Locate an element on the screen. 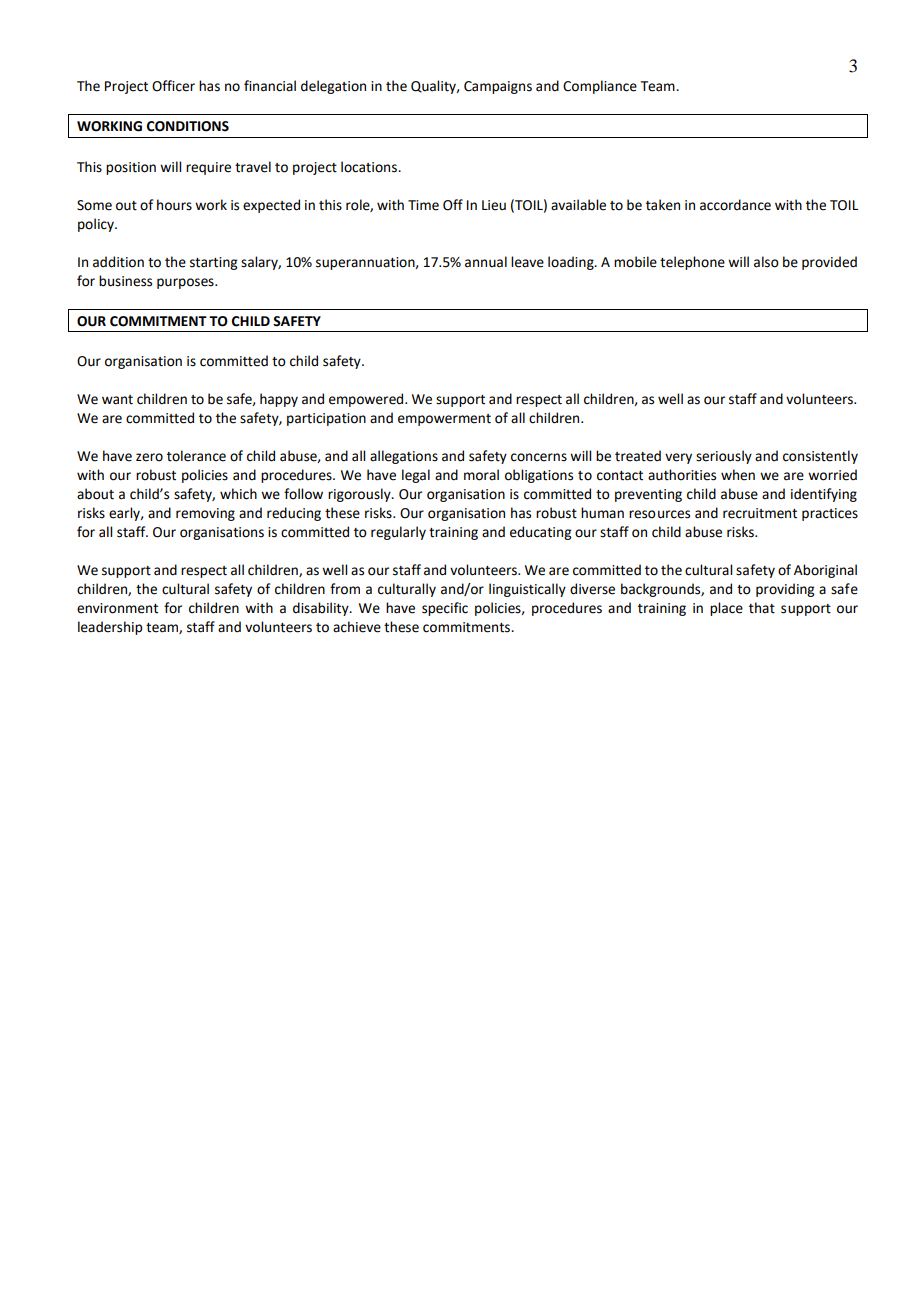 The width and height of the screenshot is (924, 1308). want is located at coordinates (117, 400).
